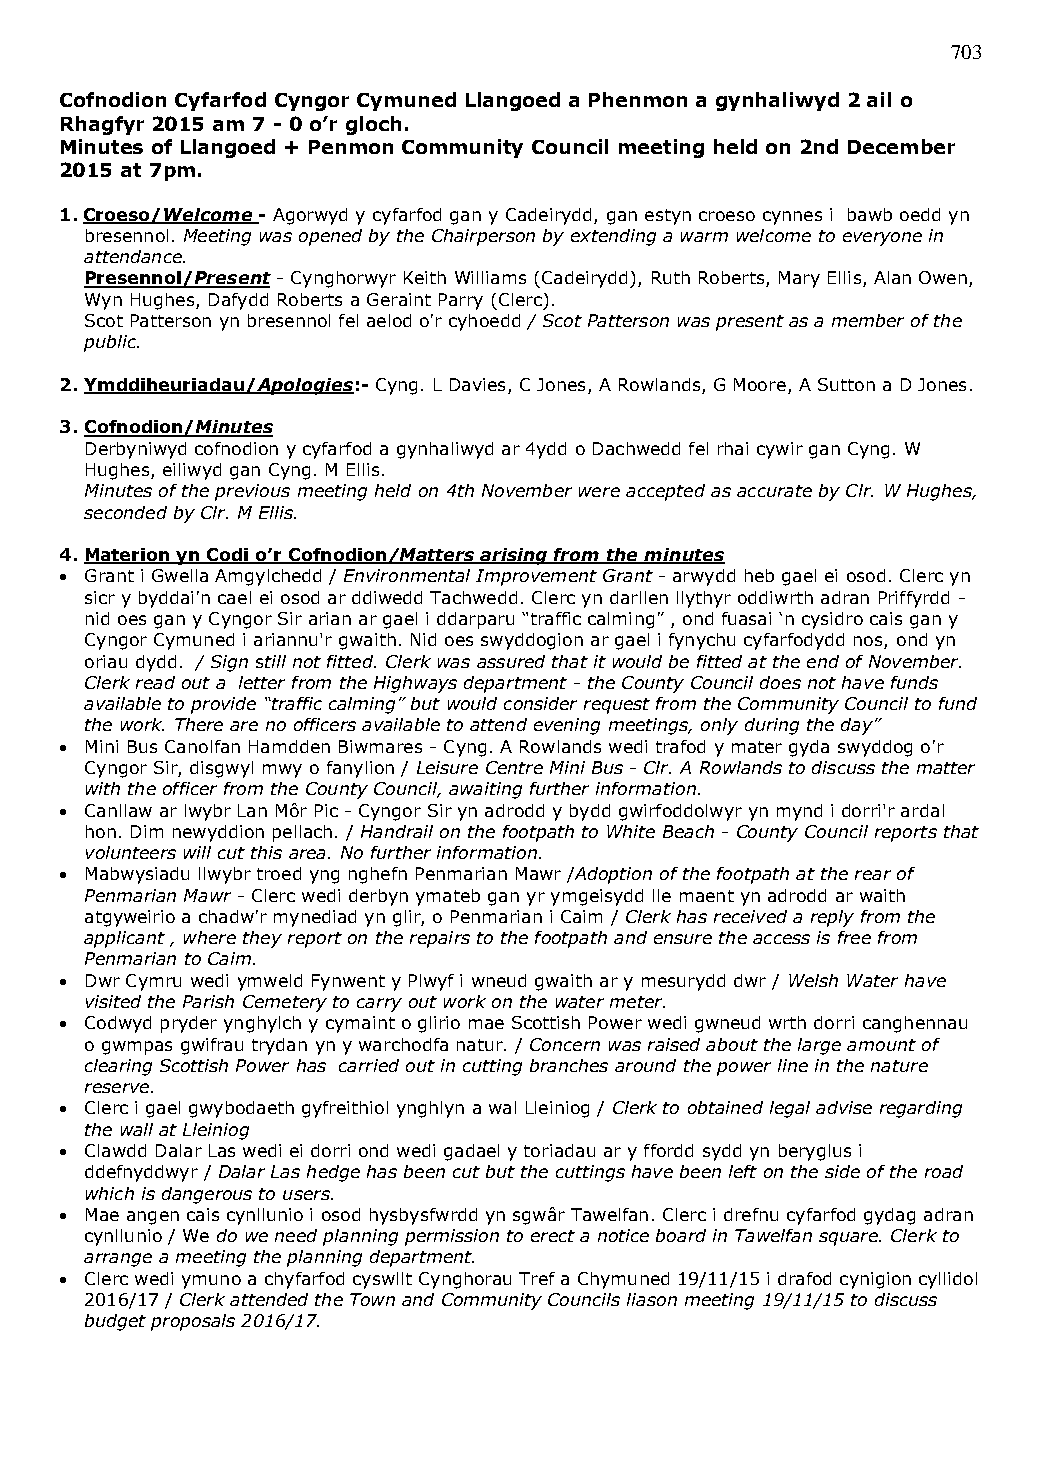 This screenshot has height=1474, width=1042. Describe the element at coordinates (228, 556) in the screenshot. I see `Codi` at that location.
